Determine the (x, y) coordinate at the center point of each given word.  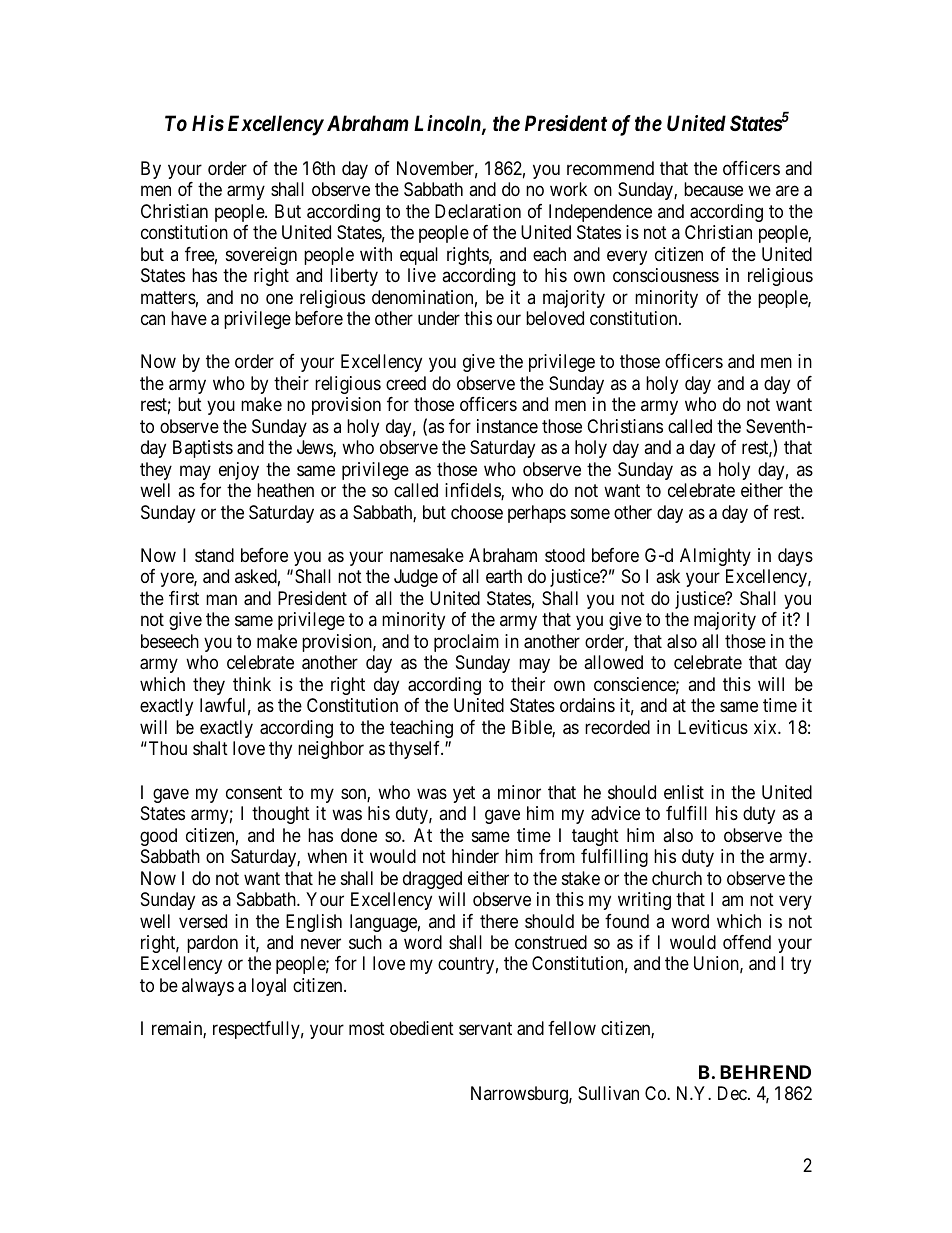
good (158, 837)
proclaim (466, 643)
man (221, 600)
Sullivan (608, 1093)
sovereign (261, 256)
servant (485, 1029)
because (713, 189)
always (208, 987)
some (590, 513)
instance (507, 426)
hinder (475, 856)
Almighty (715, 557)
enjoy (239, 471)
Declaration (478, 211)
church (677, 878)
